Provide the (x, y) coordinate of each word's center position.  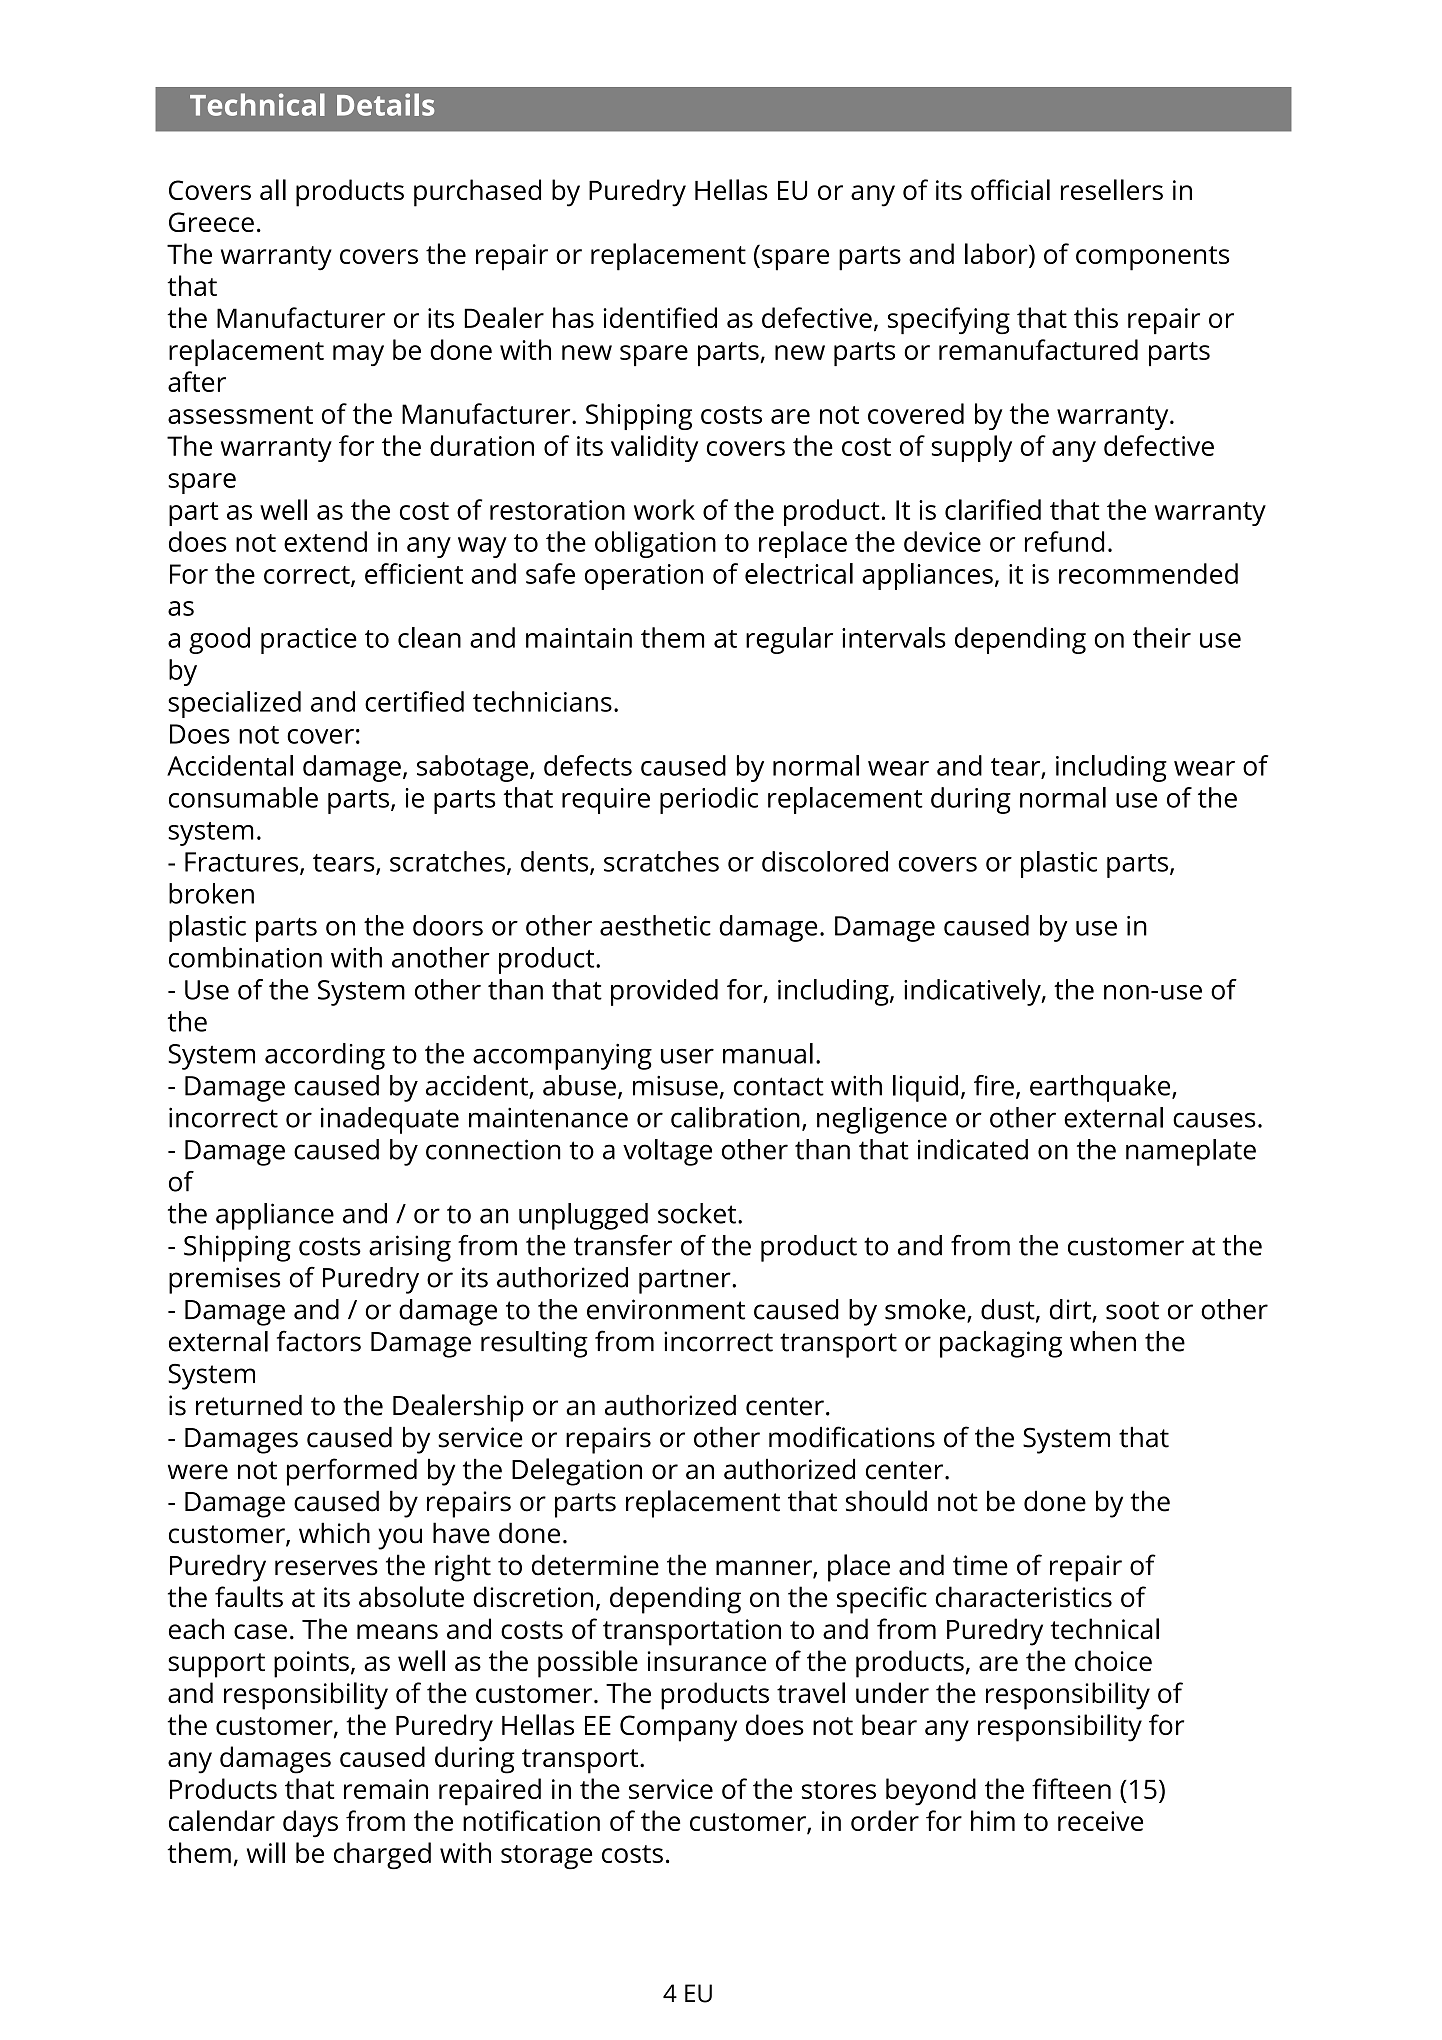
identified (660, 317)
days (310, 1824)
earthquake (1101, 1088)
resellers (1112, 189)
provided (664, 992)
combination (245, 957)
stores (839, 1790)
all (273, 189)
